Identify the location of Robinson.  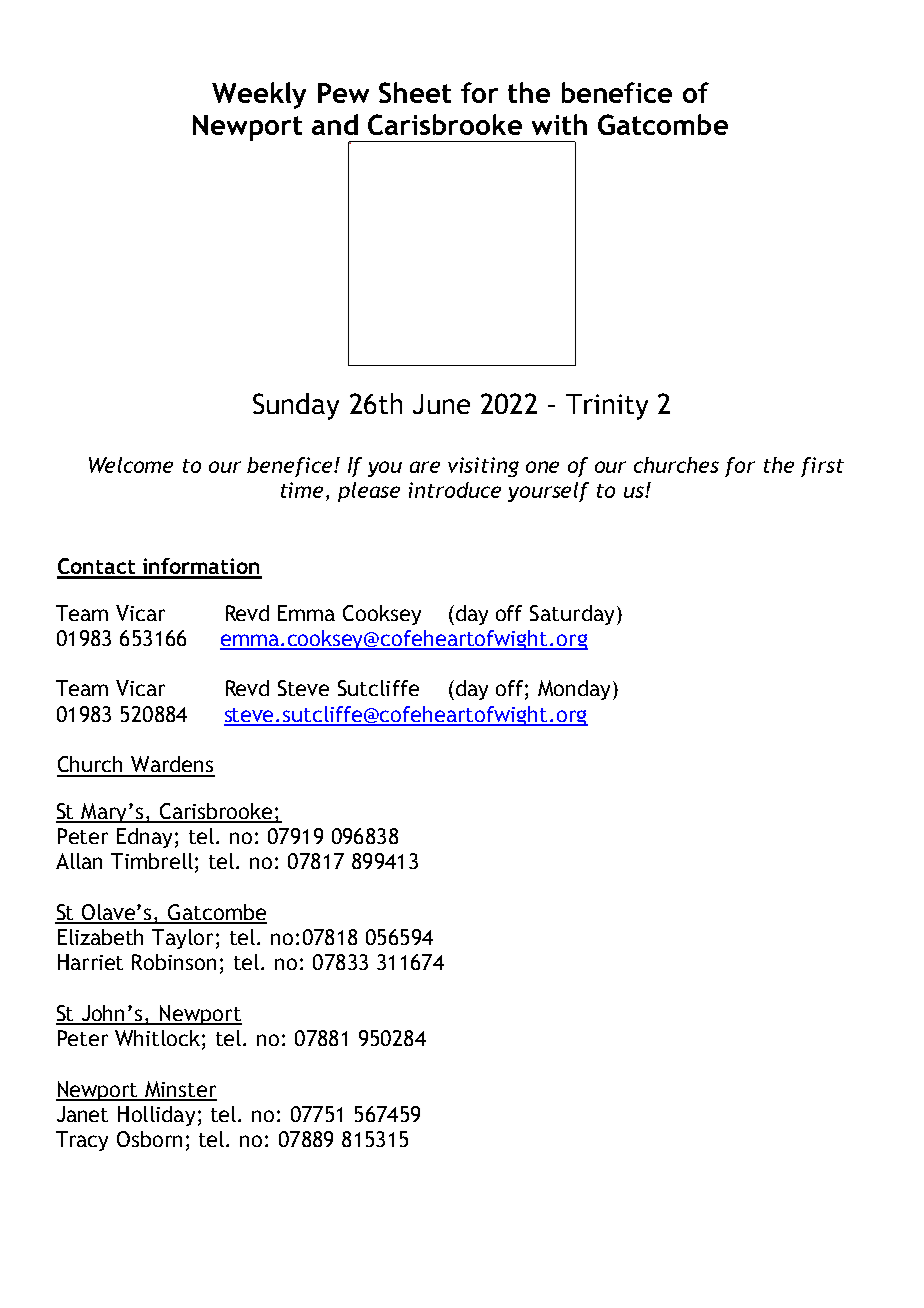
(174, 962).
